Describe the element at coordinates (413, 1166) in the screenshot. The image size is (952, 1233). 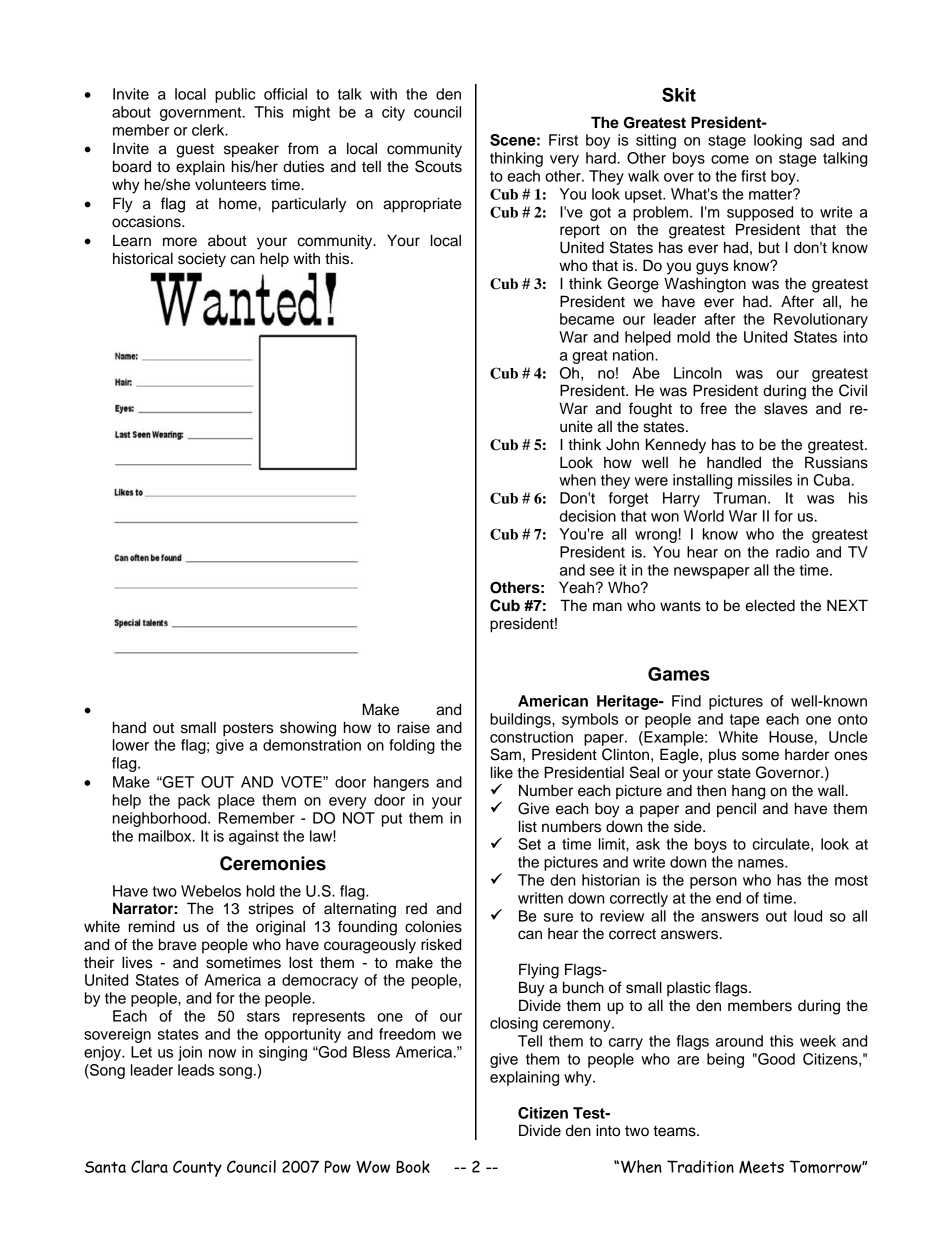
I see `Book` at that location.
